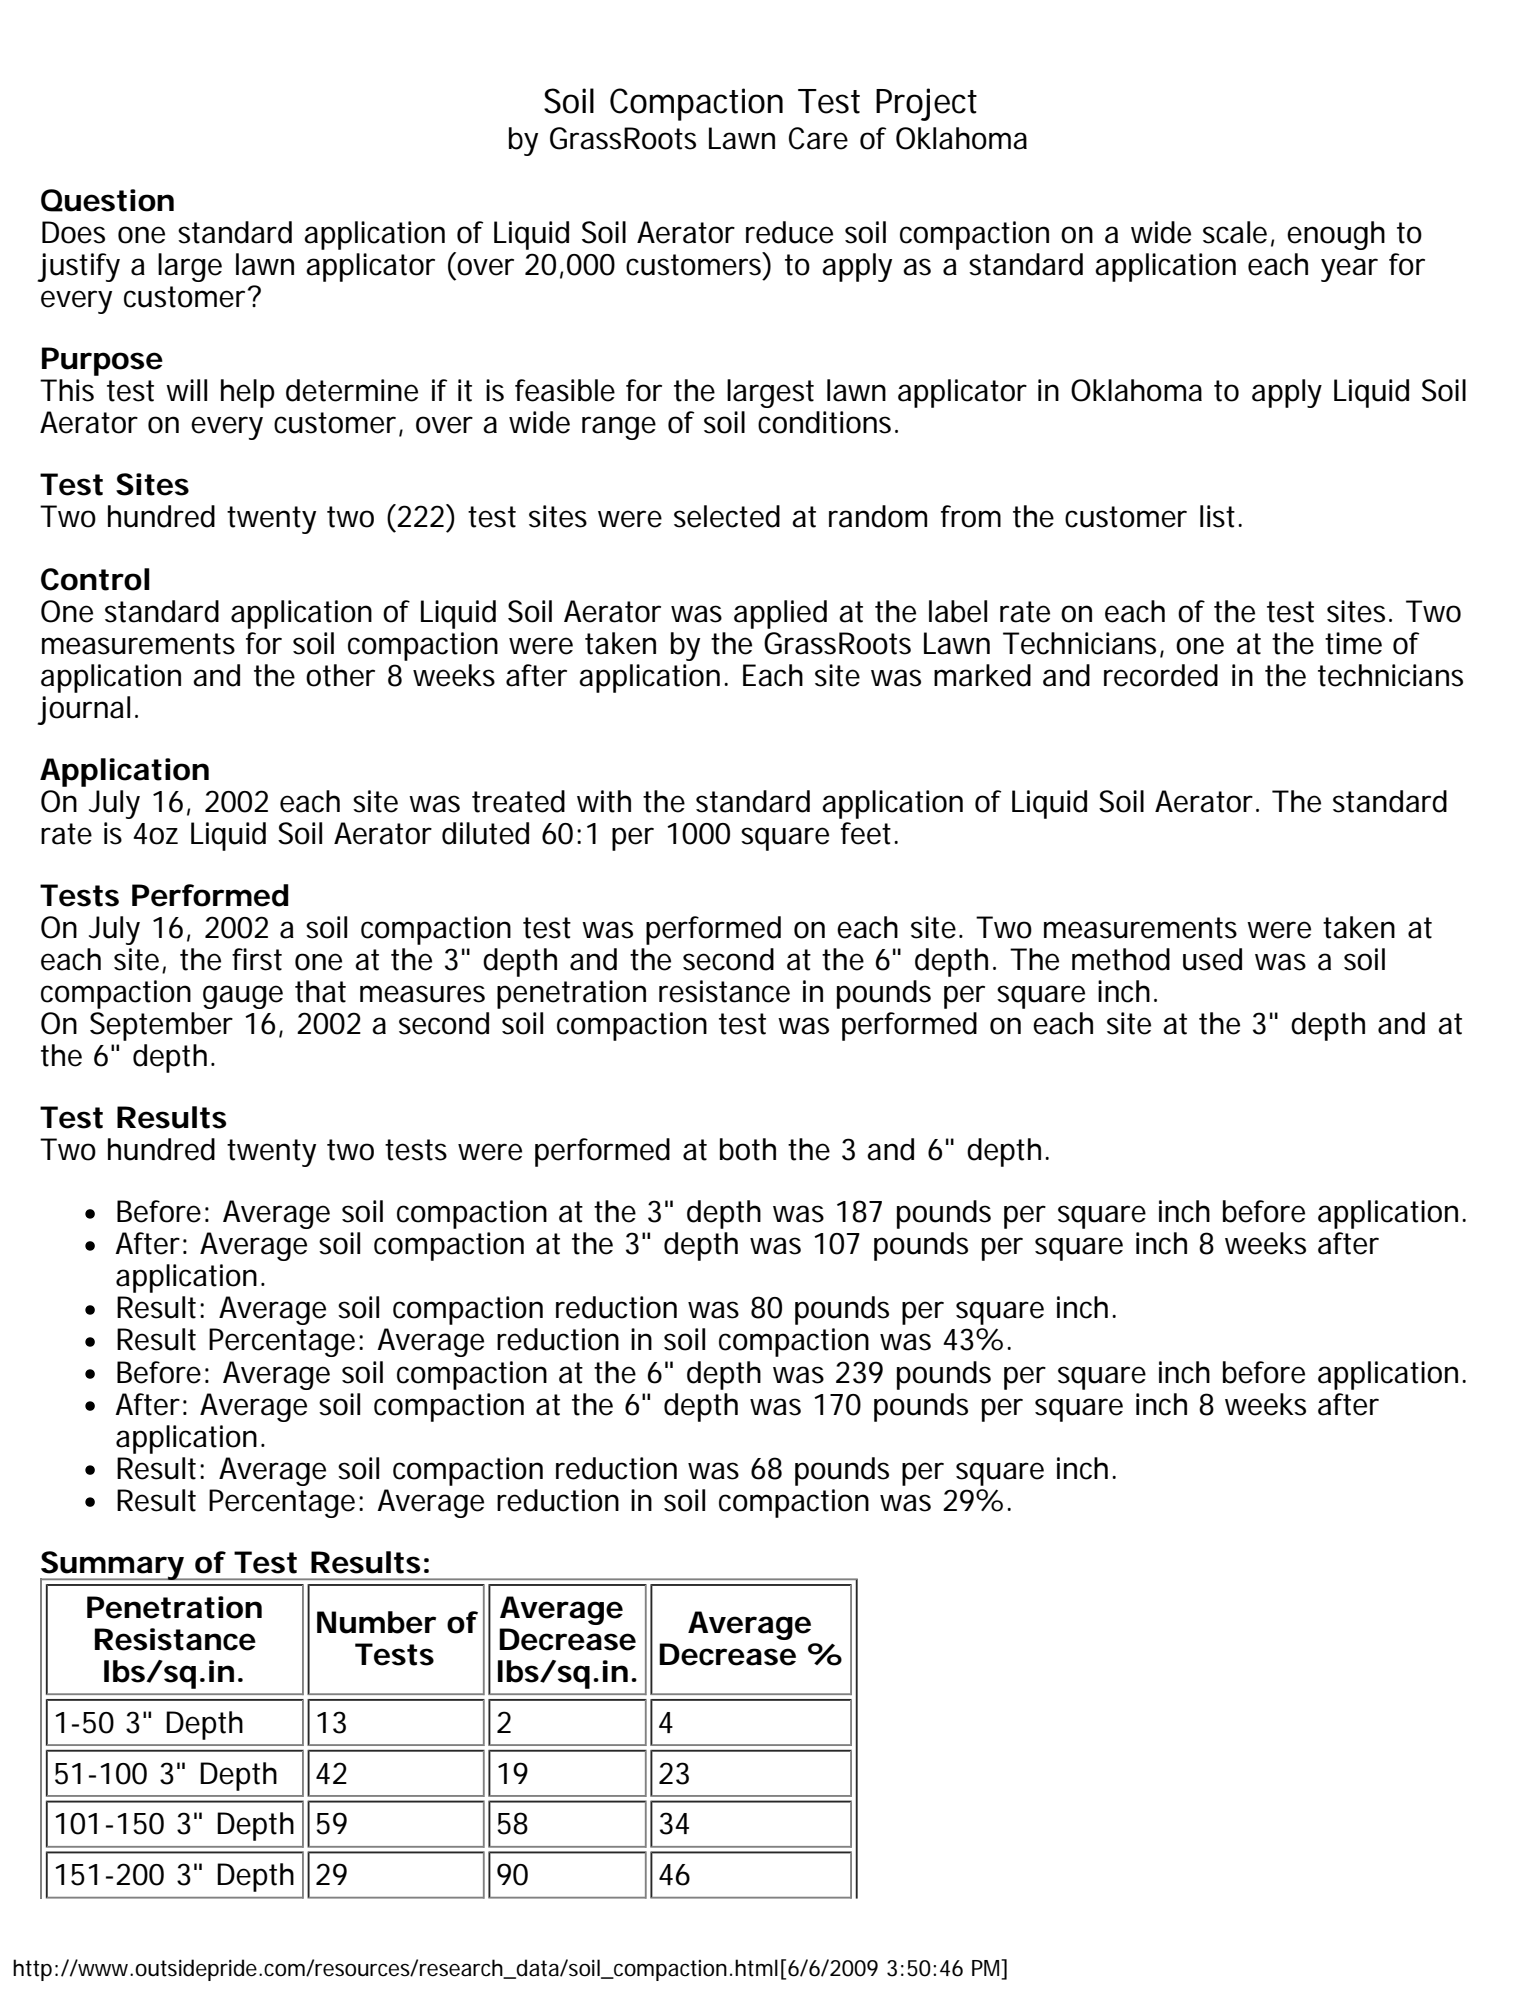 The height and width of the screenshot is (1989, 1537). I want to click on measures, so click(422, 994).
